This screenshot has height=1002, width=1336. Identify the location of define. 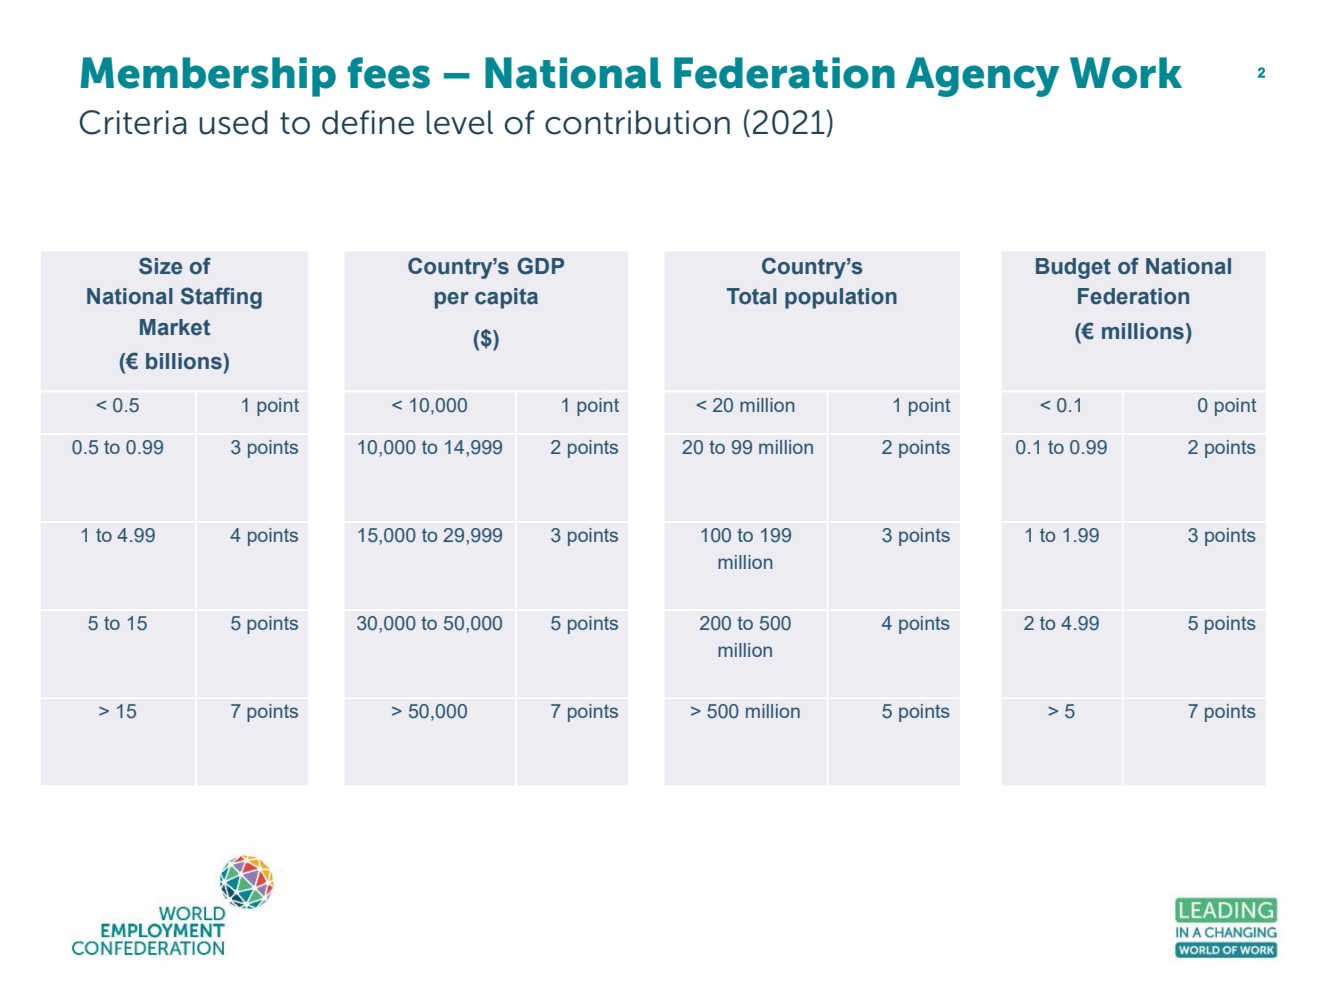
(368, 122).
